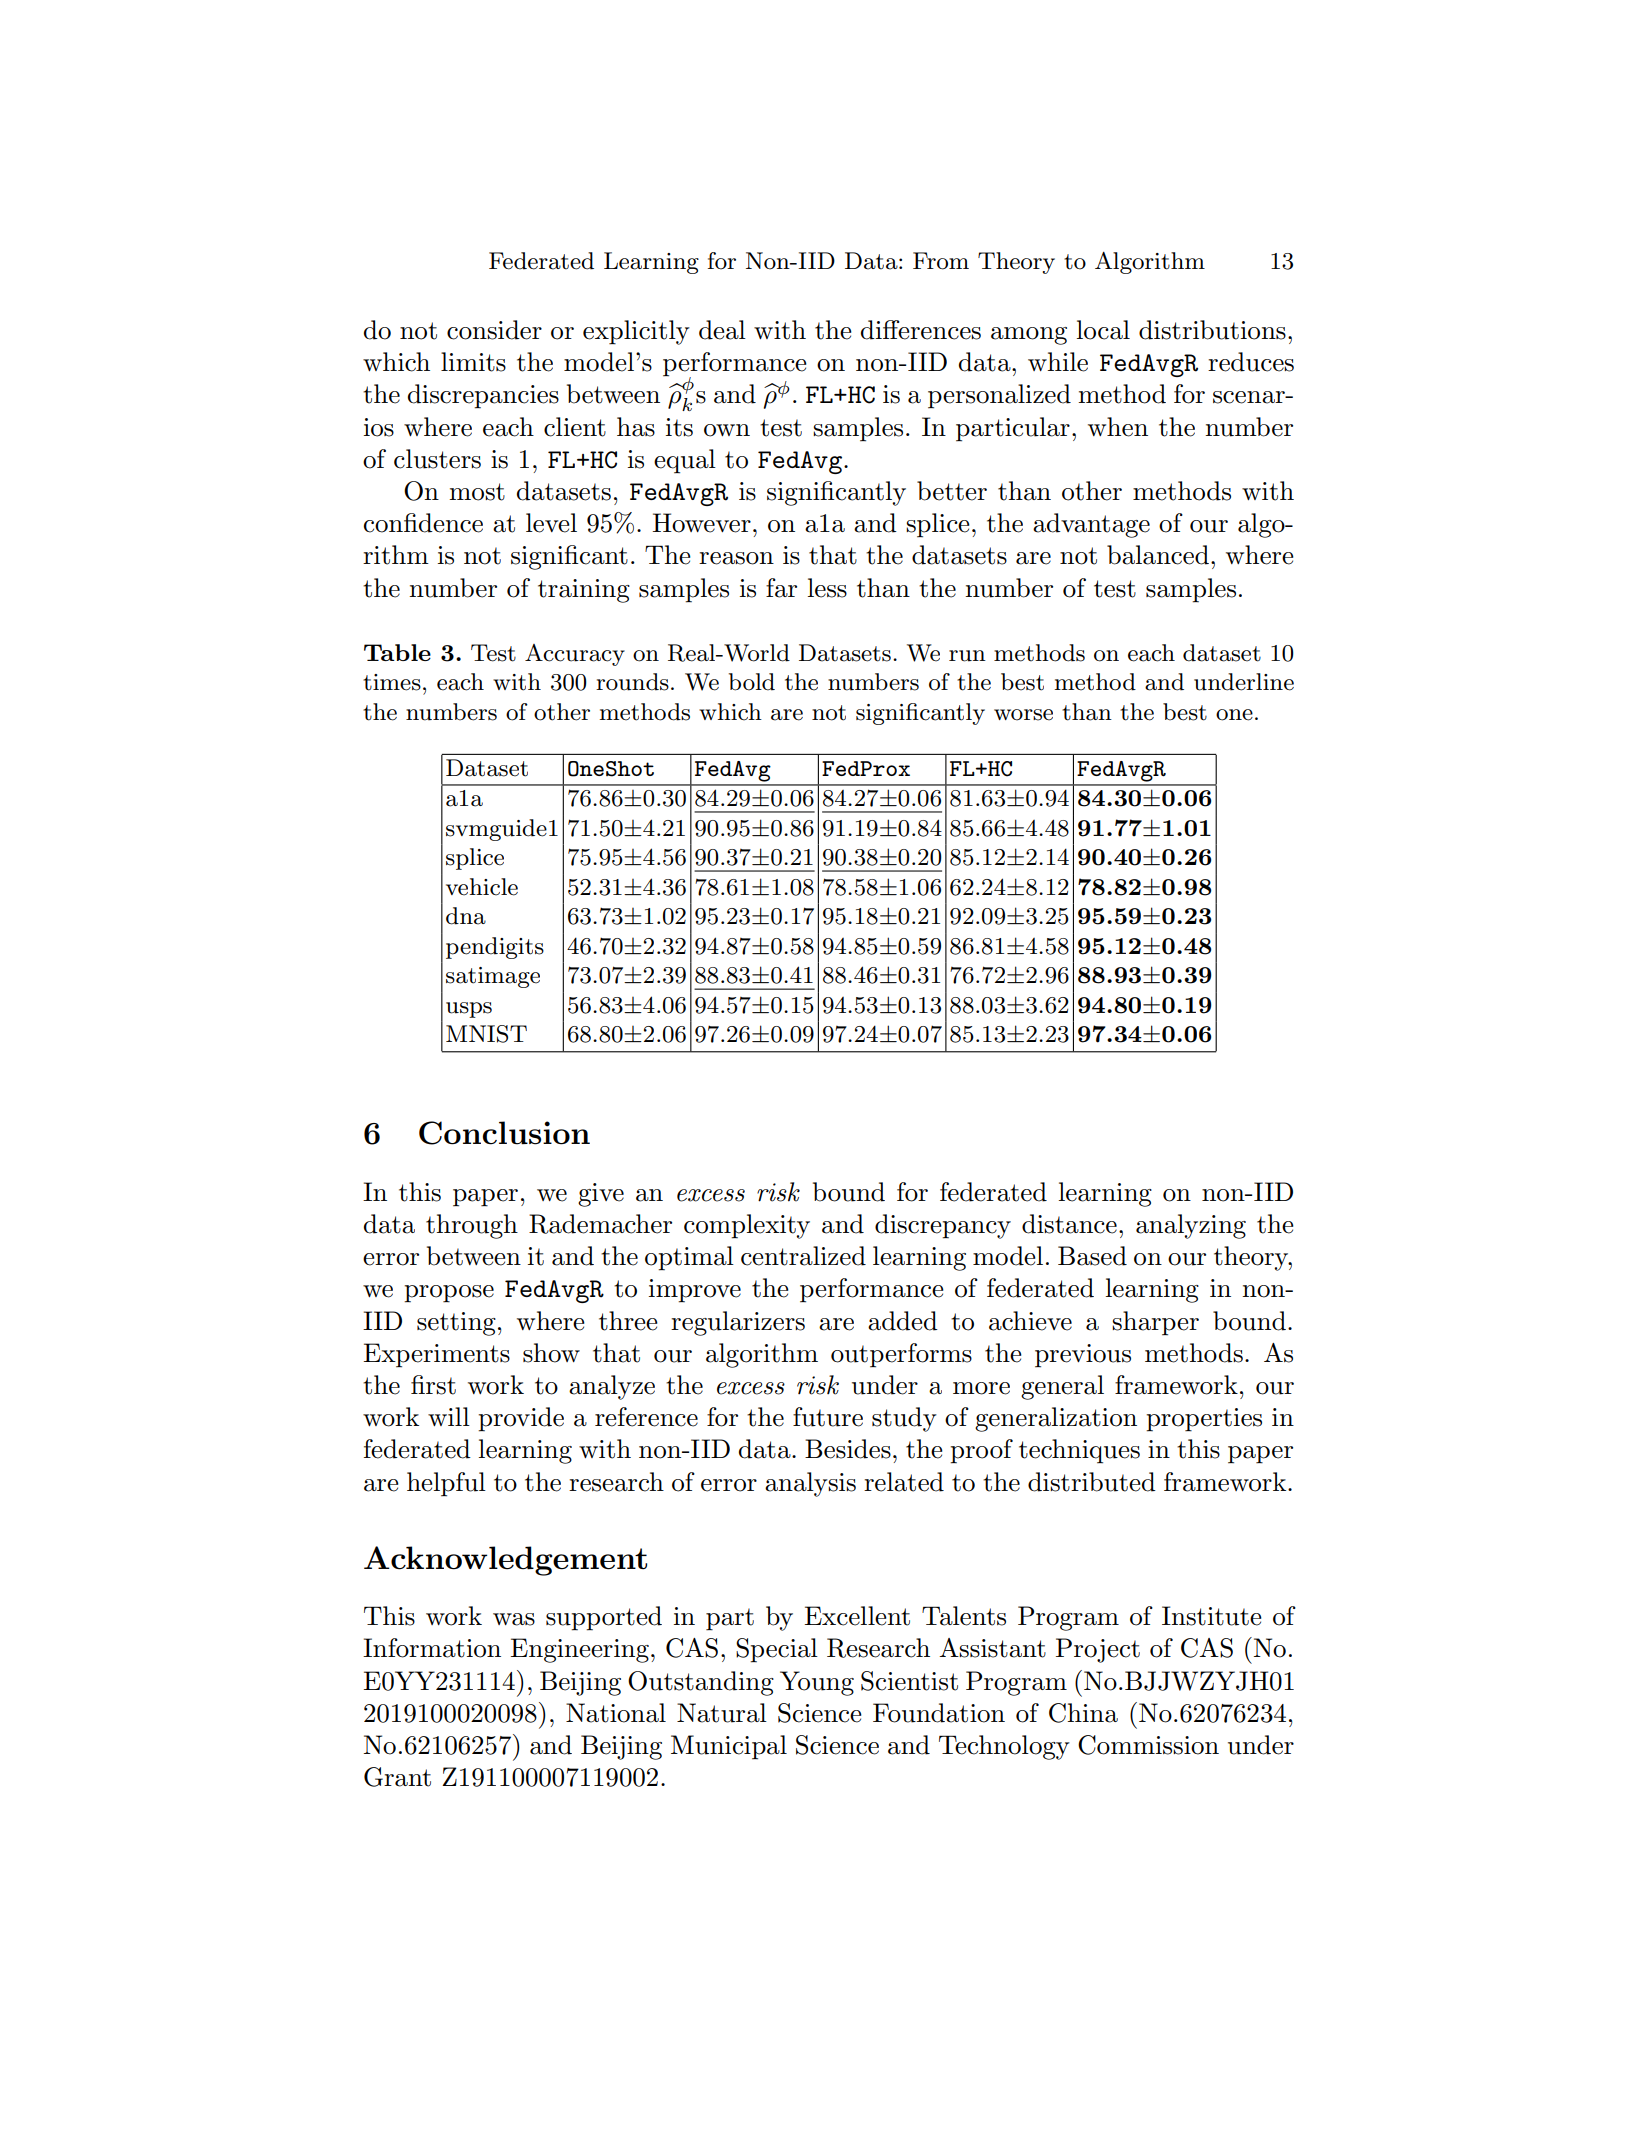 Image resolution: width=1649 pixels, height=2134 pixels. I want to click on consider, so click(494, 330).
